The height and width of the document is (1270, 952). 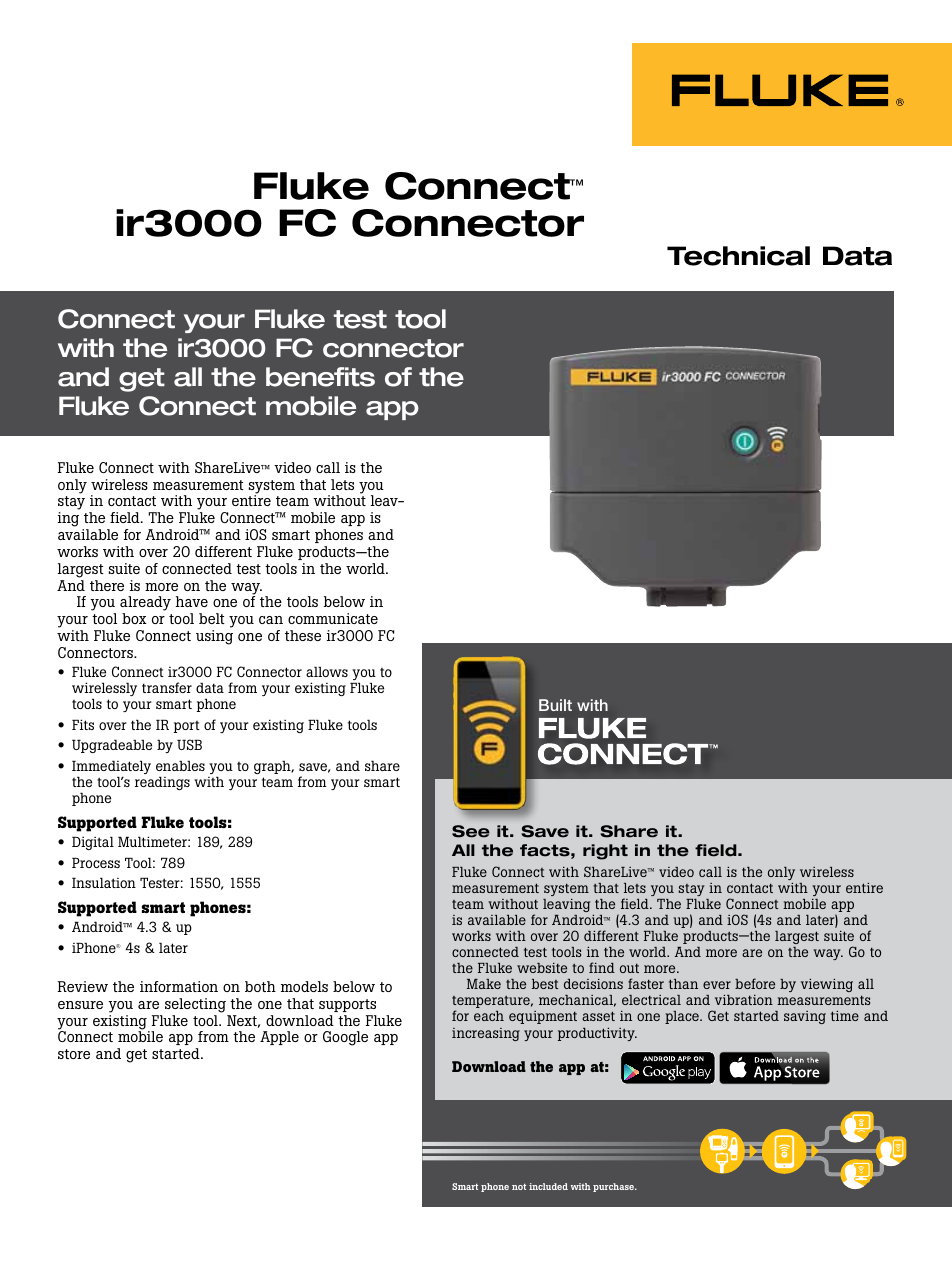 What do you see at coordinates (738, 256) in the document?
I see `Technical` at bounding box center [738, 256].
